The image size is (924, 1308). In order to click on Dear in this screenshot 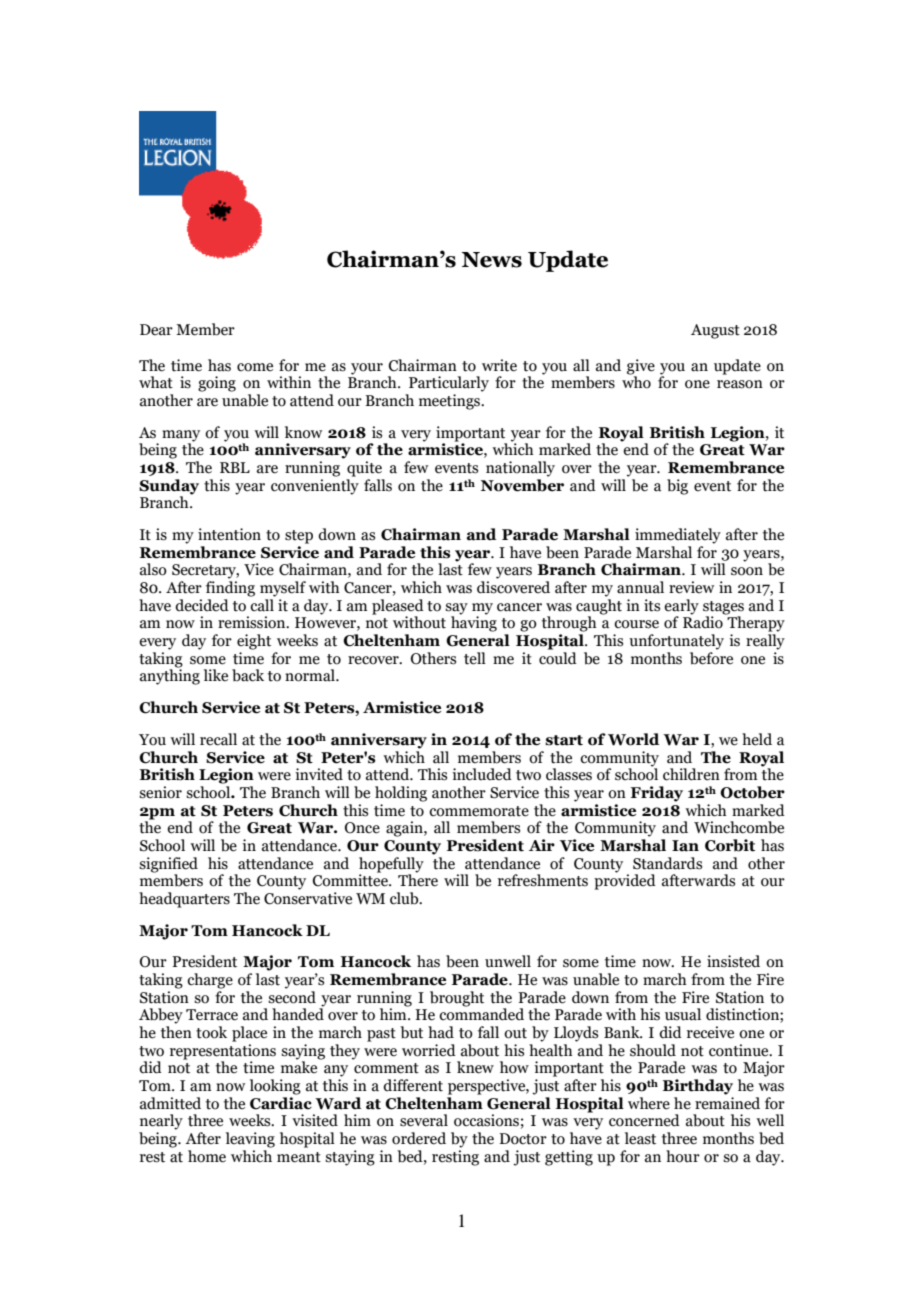, I will do `click(156, 330)`.
